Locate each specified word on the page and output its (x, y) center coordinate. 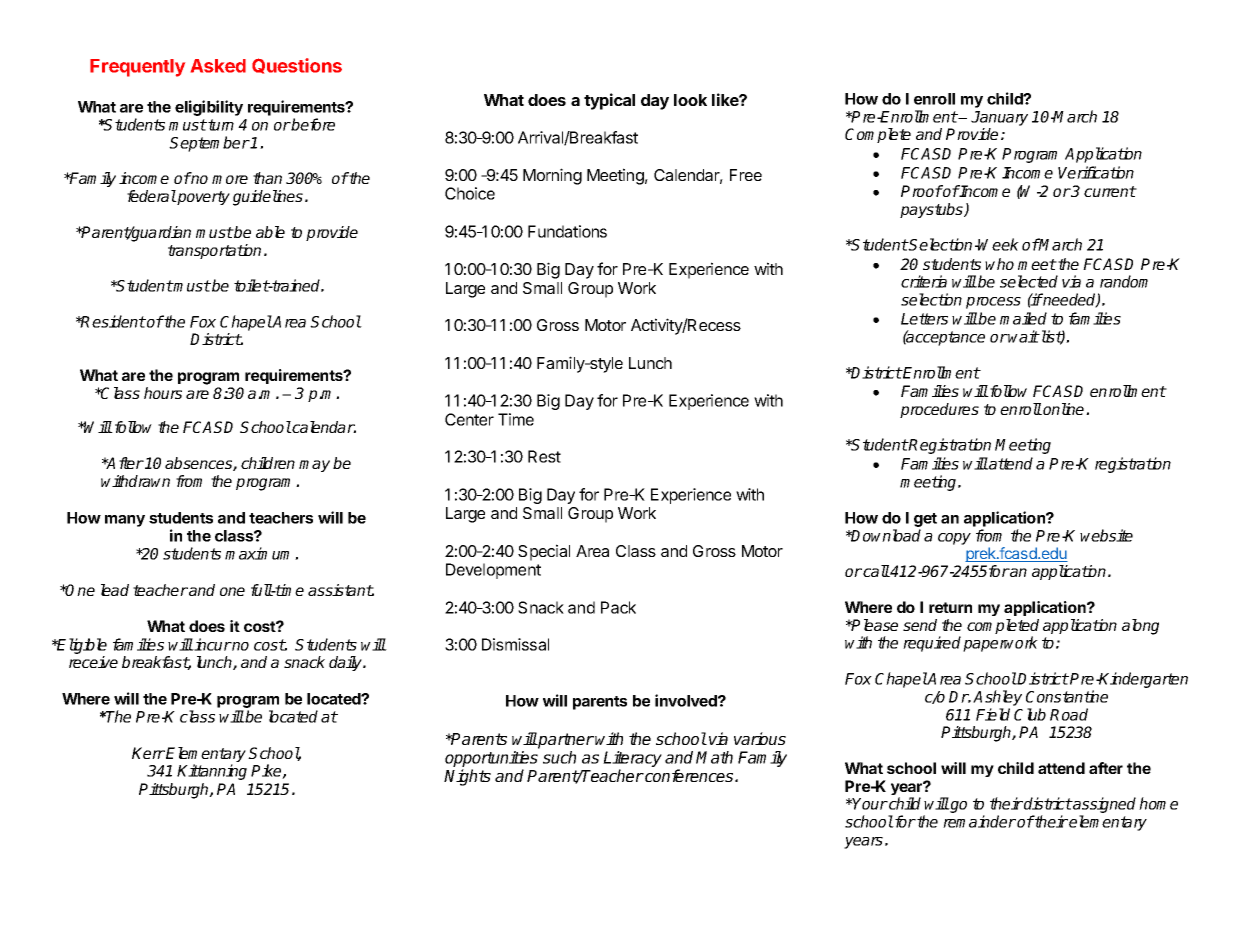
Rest (544, 456)
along (1140, 627)
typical (609, 101)
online (1064, 409)
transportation (214, 251)
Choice (470, 193)
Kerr (148, 753)
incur (212, 644)
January (999, 118)
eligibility (209, 108)
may (314, 466)
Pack (618, 607)
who (999, 264)
